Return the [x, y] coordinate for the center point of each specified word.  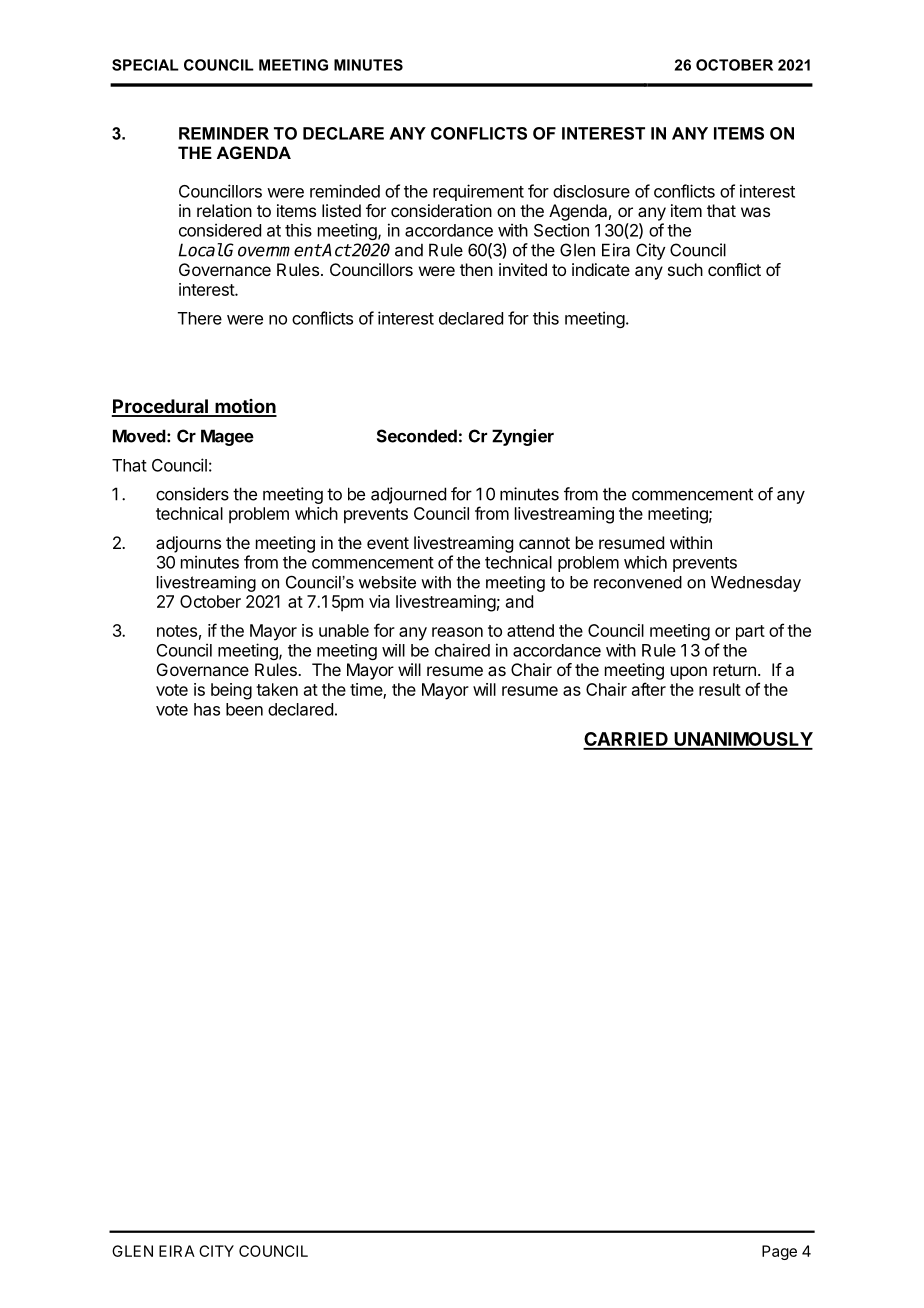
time [367, 691]
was [755, 212]
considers [192, 494]
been [244, 709]
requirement [478, 192]
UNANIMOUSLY [742, 740]
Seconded [417, 436]
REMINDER [224, 133]
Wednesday [756, 584]
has [207, 709]
